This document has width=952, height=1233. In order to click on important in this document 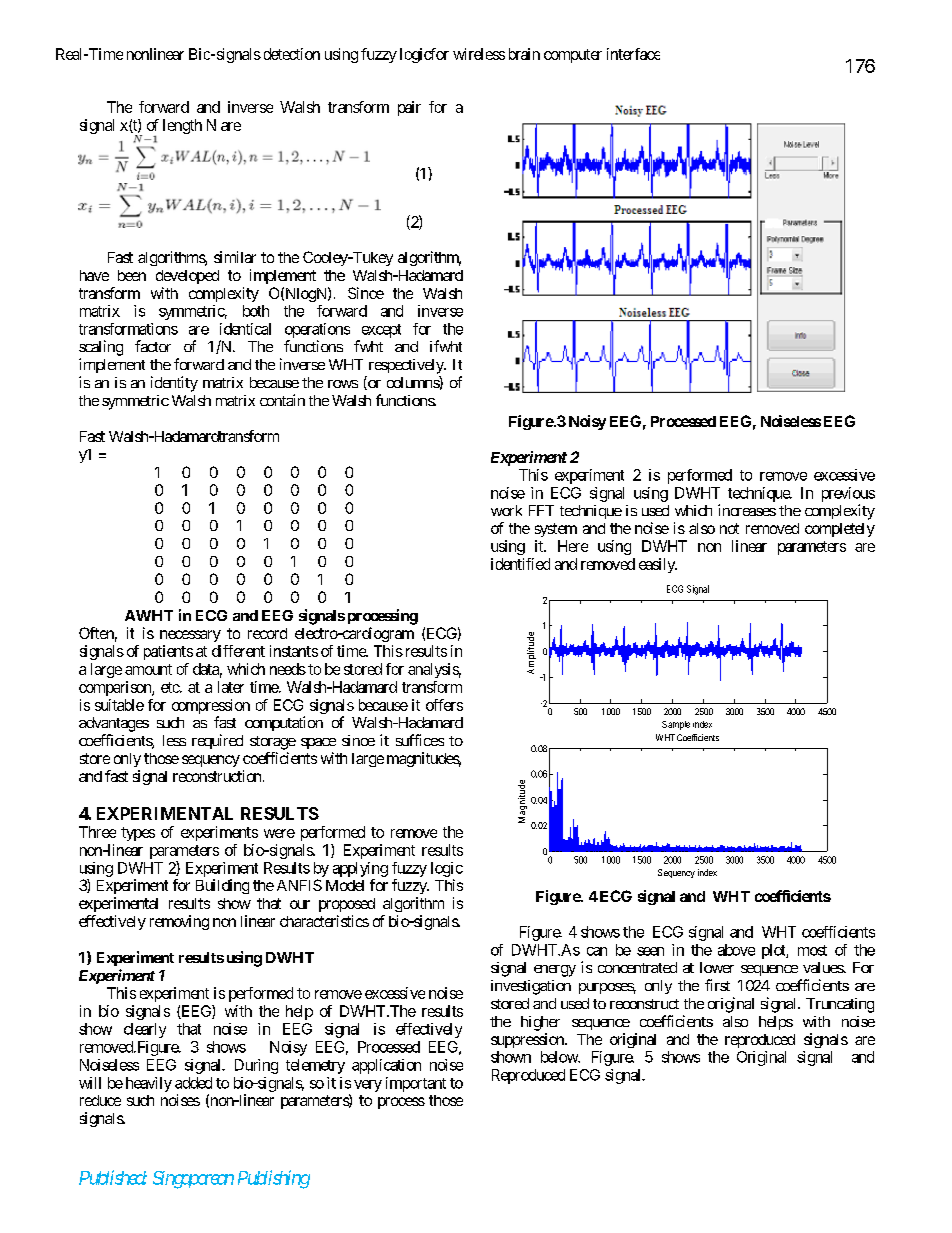, I will do `click(416, 1084)`.
